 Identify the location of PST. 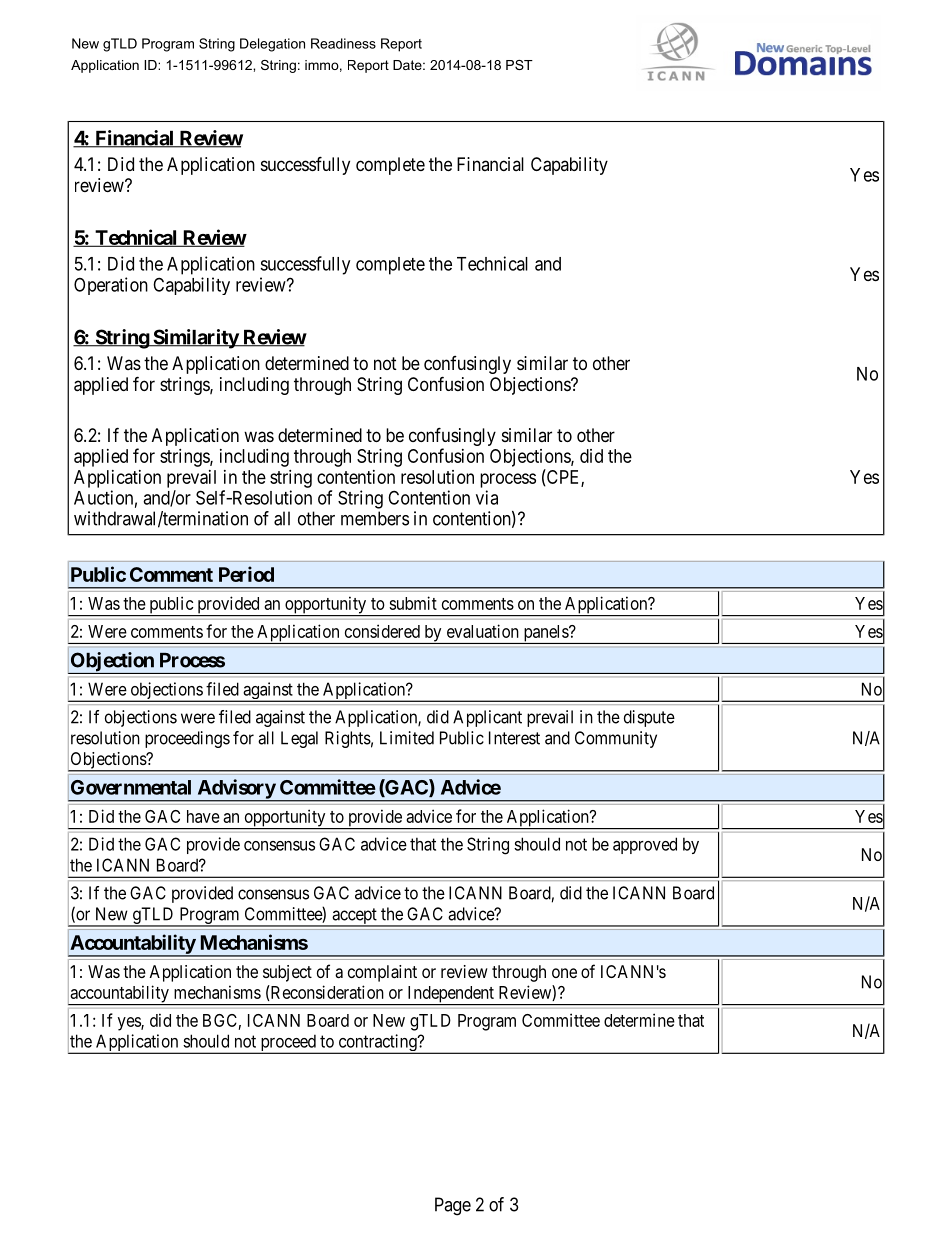
(519, 65).
